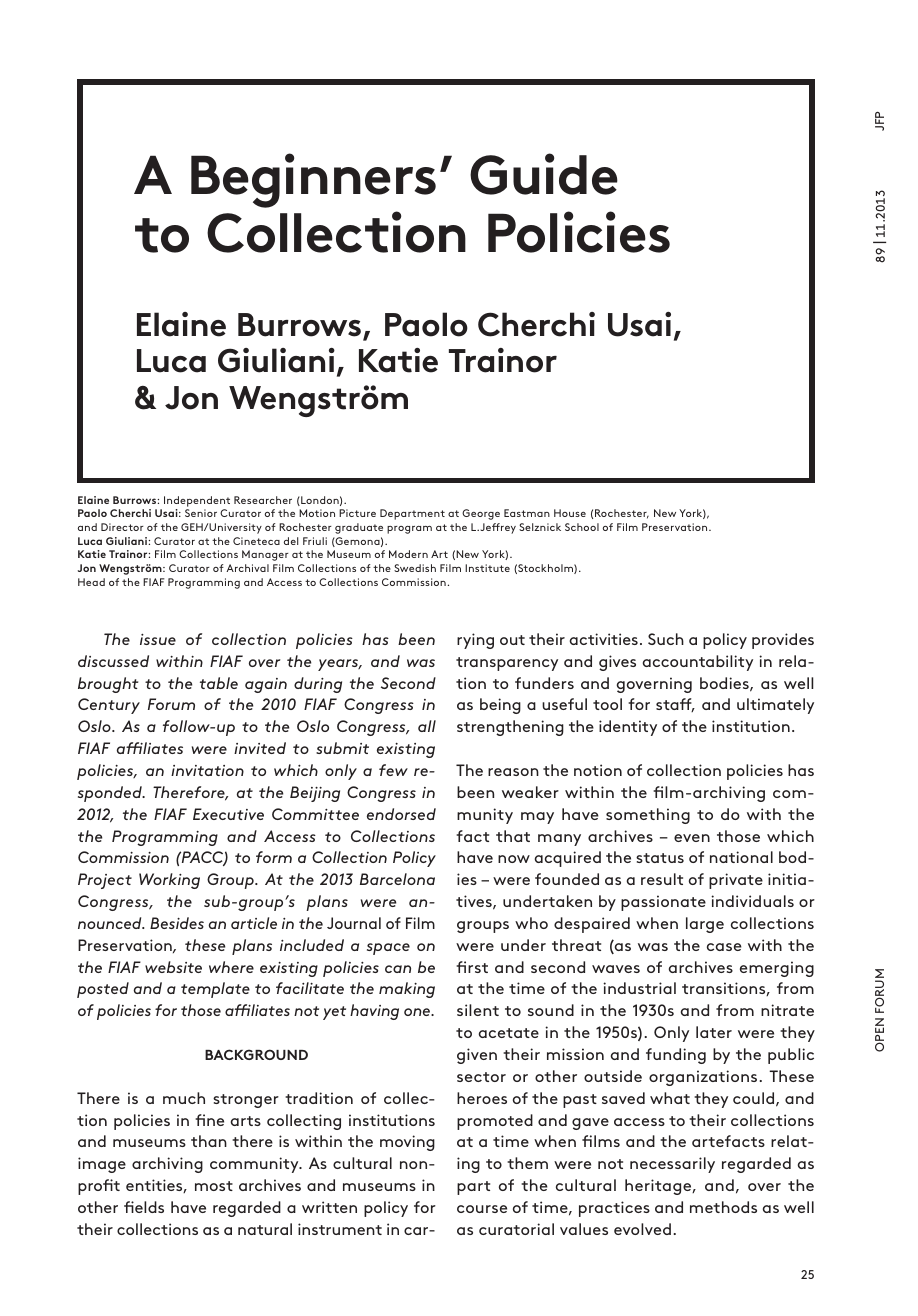  Describe the element at coordinates (427, 726) in the screenshot. I see `all` at that location.
